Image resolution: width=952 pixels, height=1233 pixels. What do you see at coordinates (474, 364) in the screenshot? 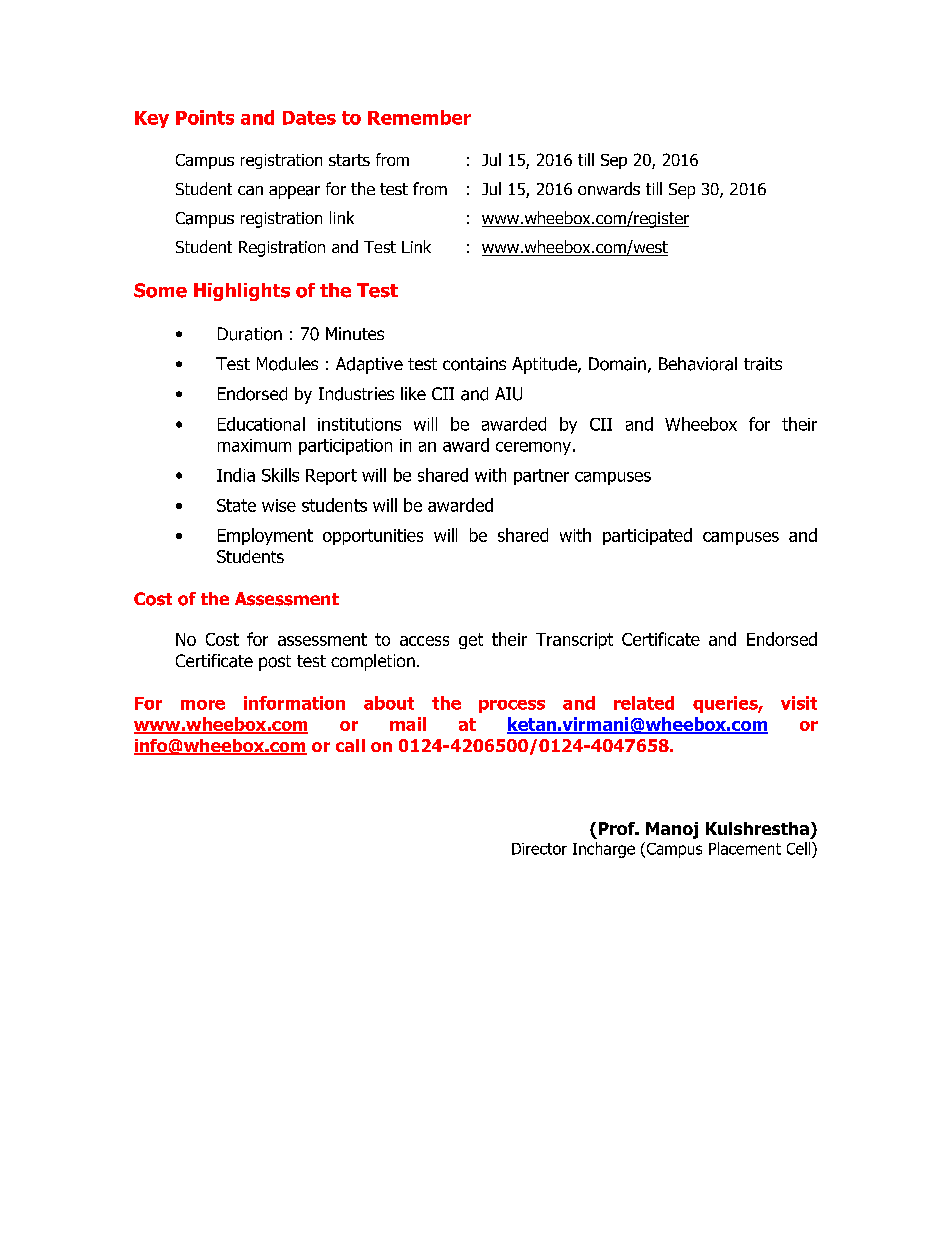
I see `contains` at bounding box center [474, 364].
